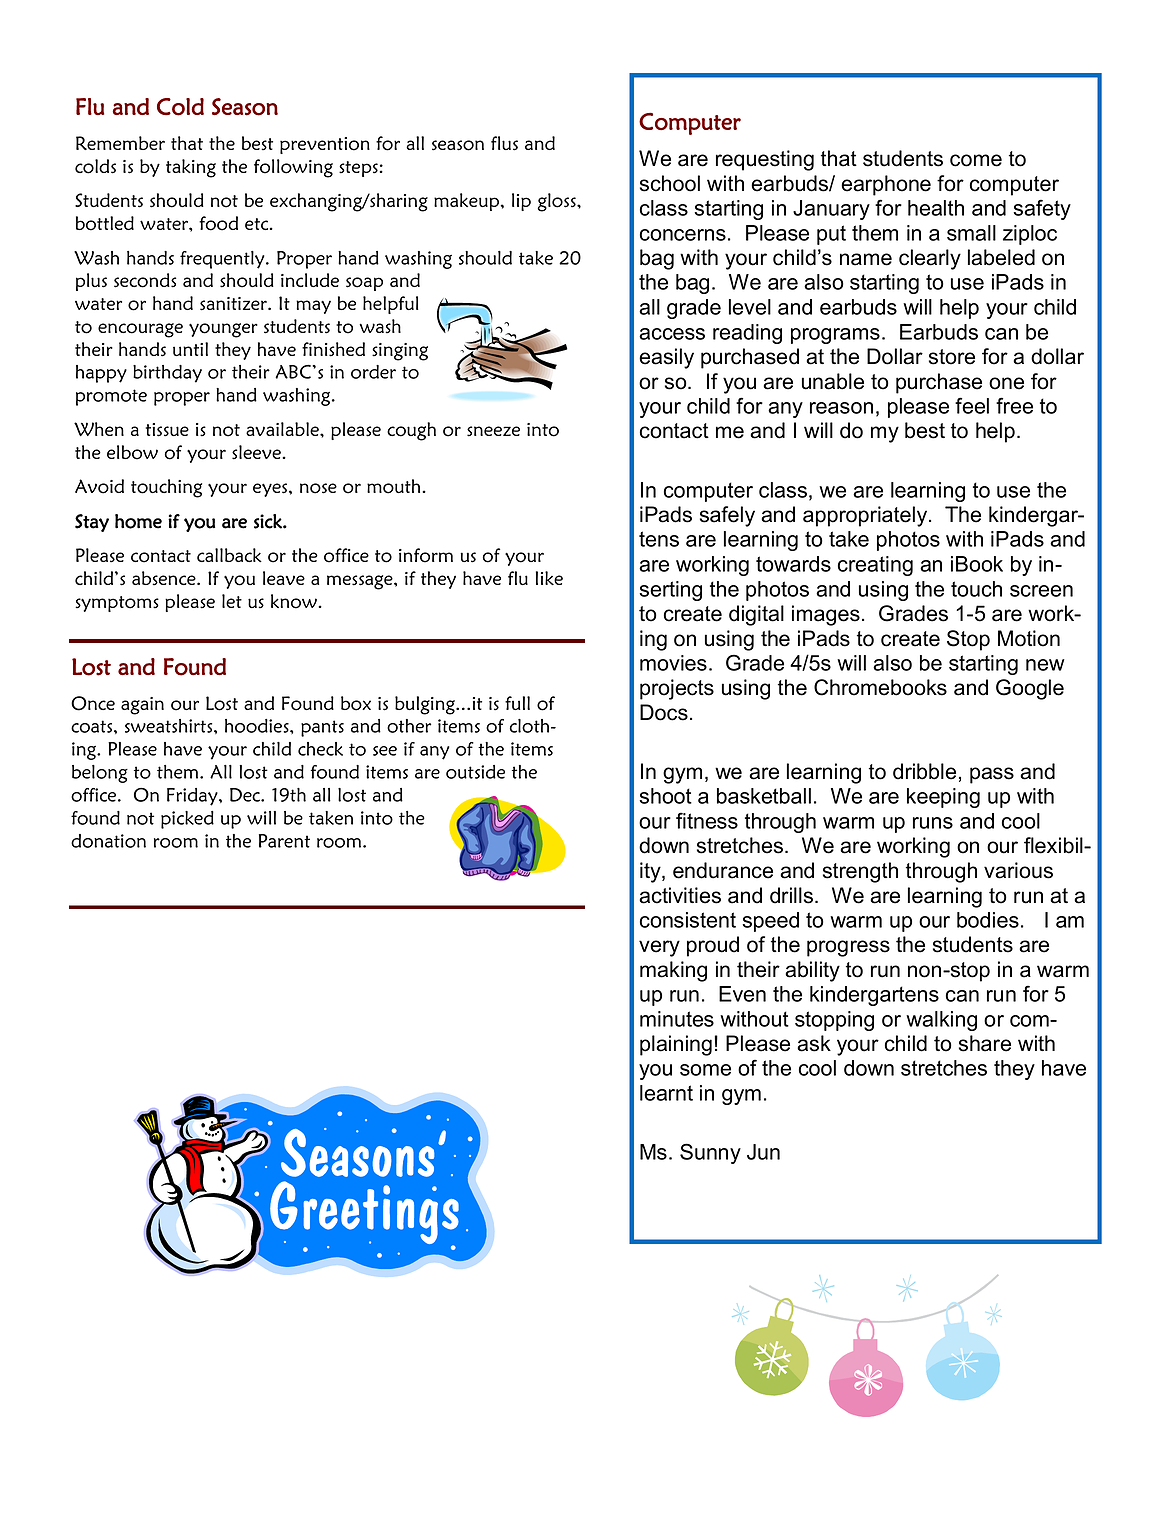  What do you see at coordinates (557, 202) in the image?
I see `gloss` at bounding box center [557, 202].
